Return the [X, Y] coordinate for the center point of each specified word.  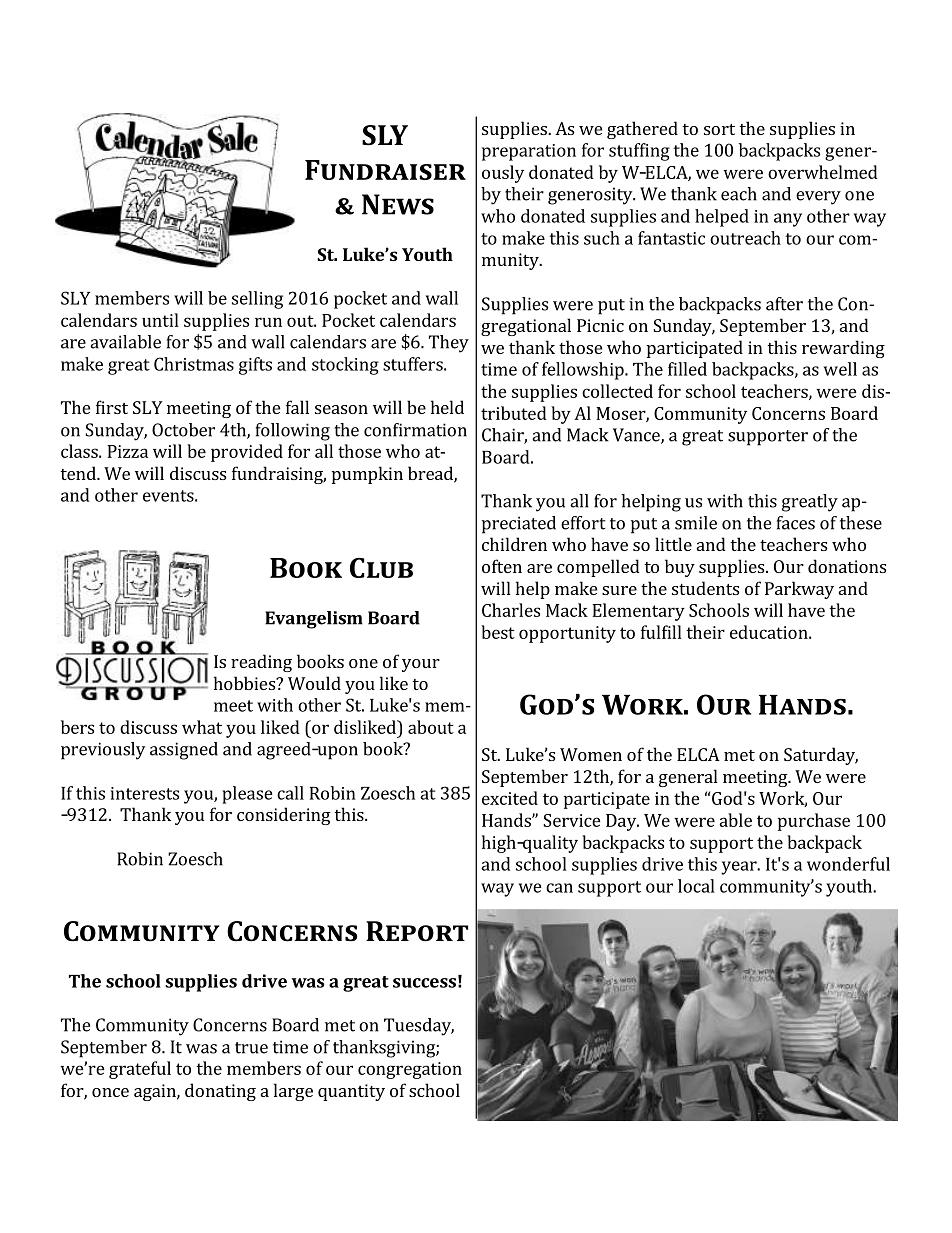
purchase [814, 822]
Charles [511, 610]
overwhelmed [823, 172]
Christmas [194, 364]
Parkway [799, 590]
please [247, 795]
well [840, 369]
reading [261, 663]
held [447, 407]
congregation [410, 1070]
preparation [529, 152]
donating [220, 1092]
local [696, 886]
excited [510, 798]
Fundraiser [385, 170]
